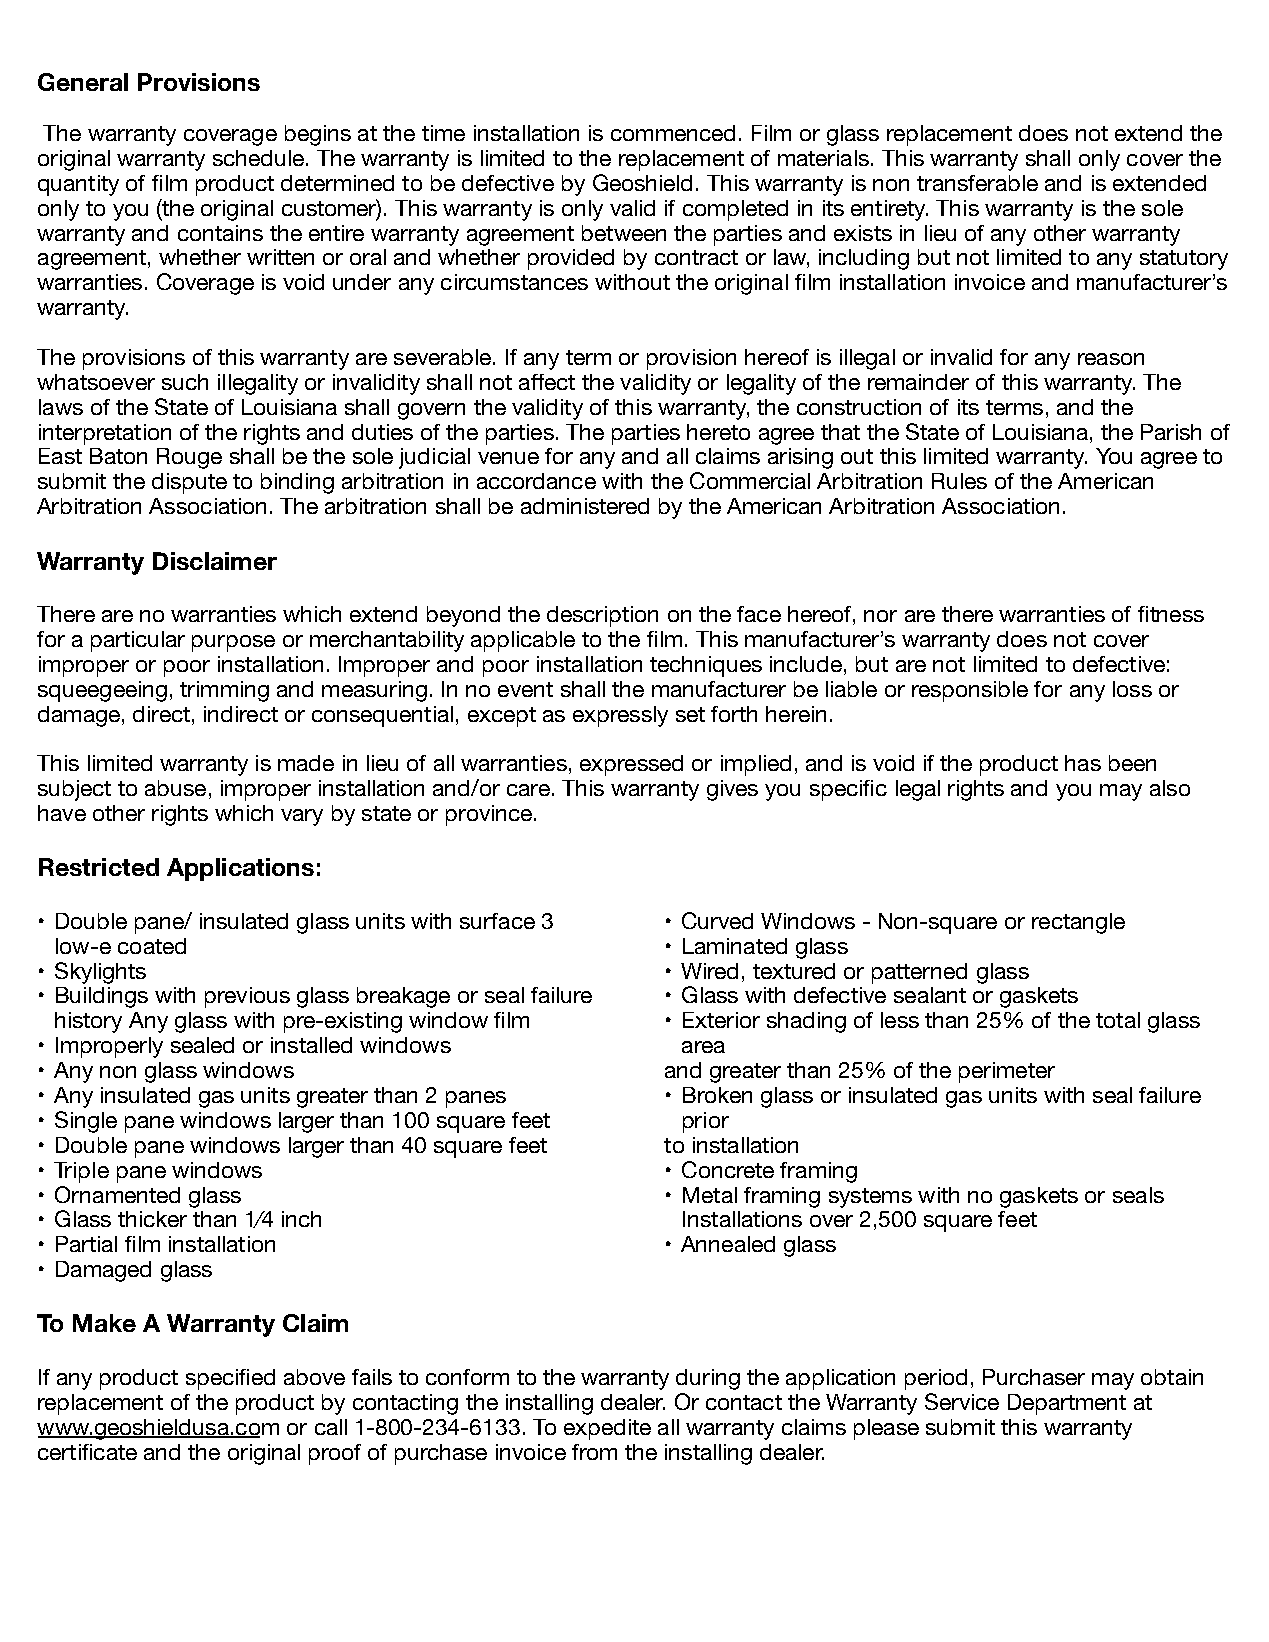  Describe the element at coordinates (673, 133) in the image. I see `commenced` at that location.
